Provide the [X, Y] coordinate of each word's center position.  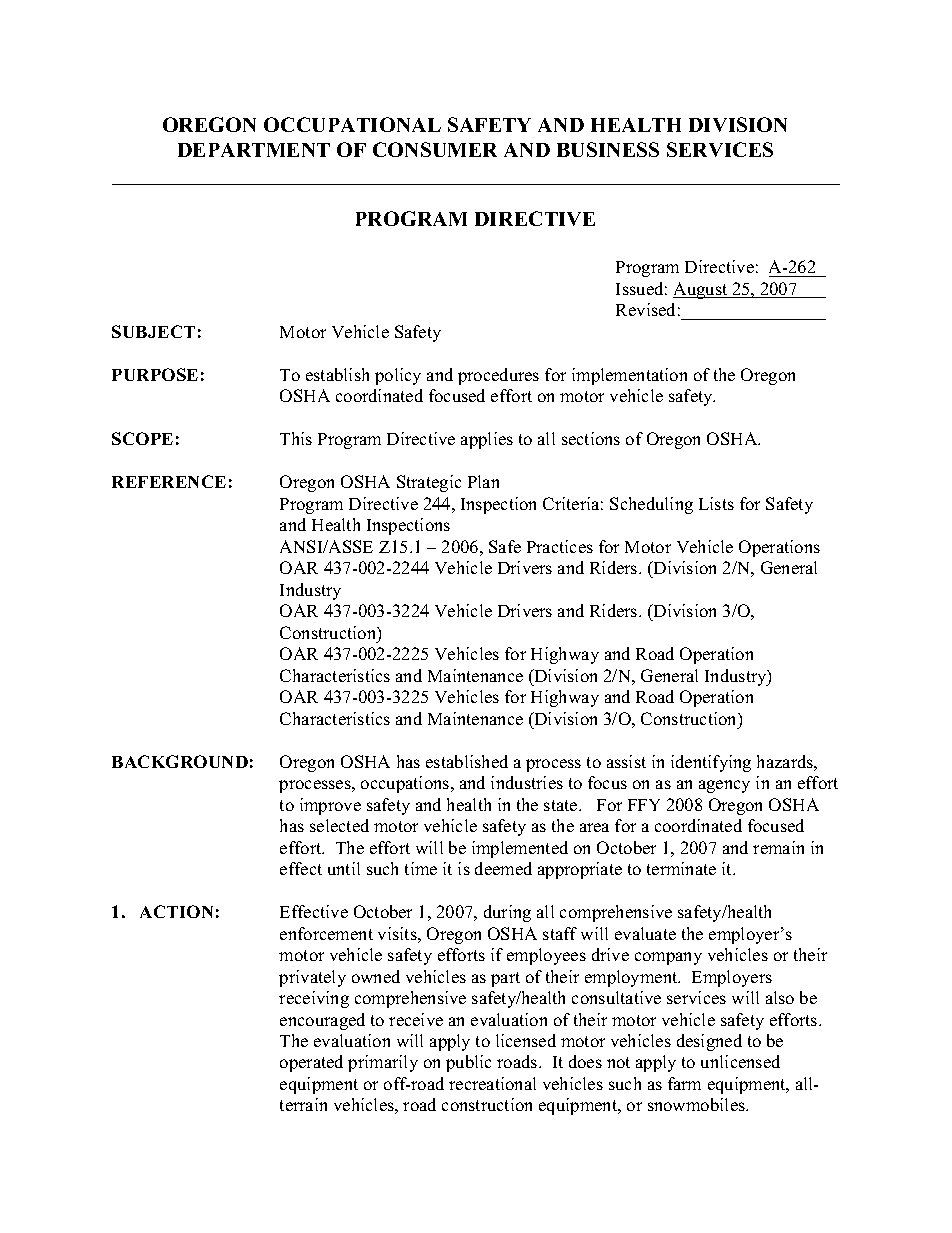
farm [684, 1083]
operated [311, 1063]
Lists [716, 503]
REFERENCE [169, 481]
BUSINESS [608, 149]
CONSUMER [435, 149]
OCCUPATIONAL [352, 124]
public [468, 1063]
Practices [560, 546]
